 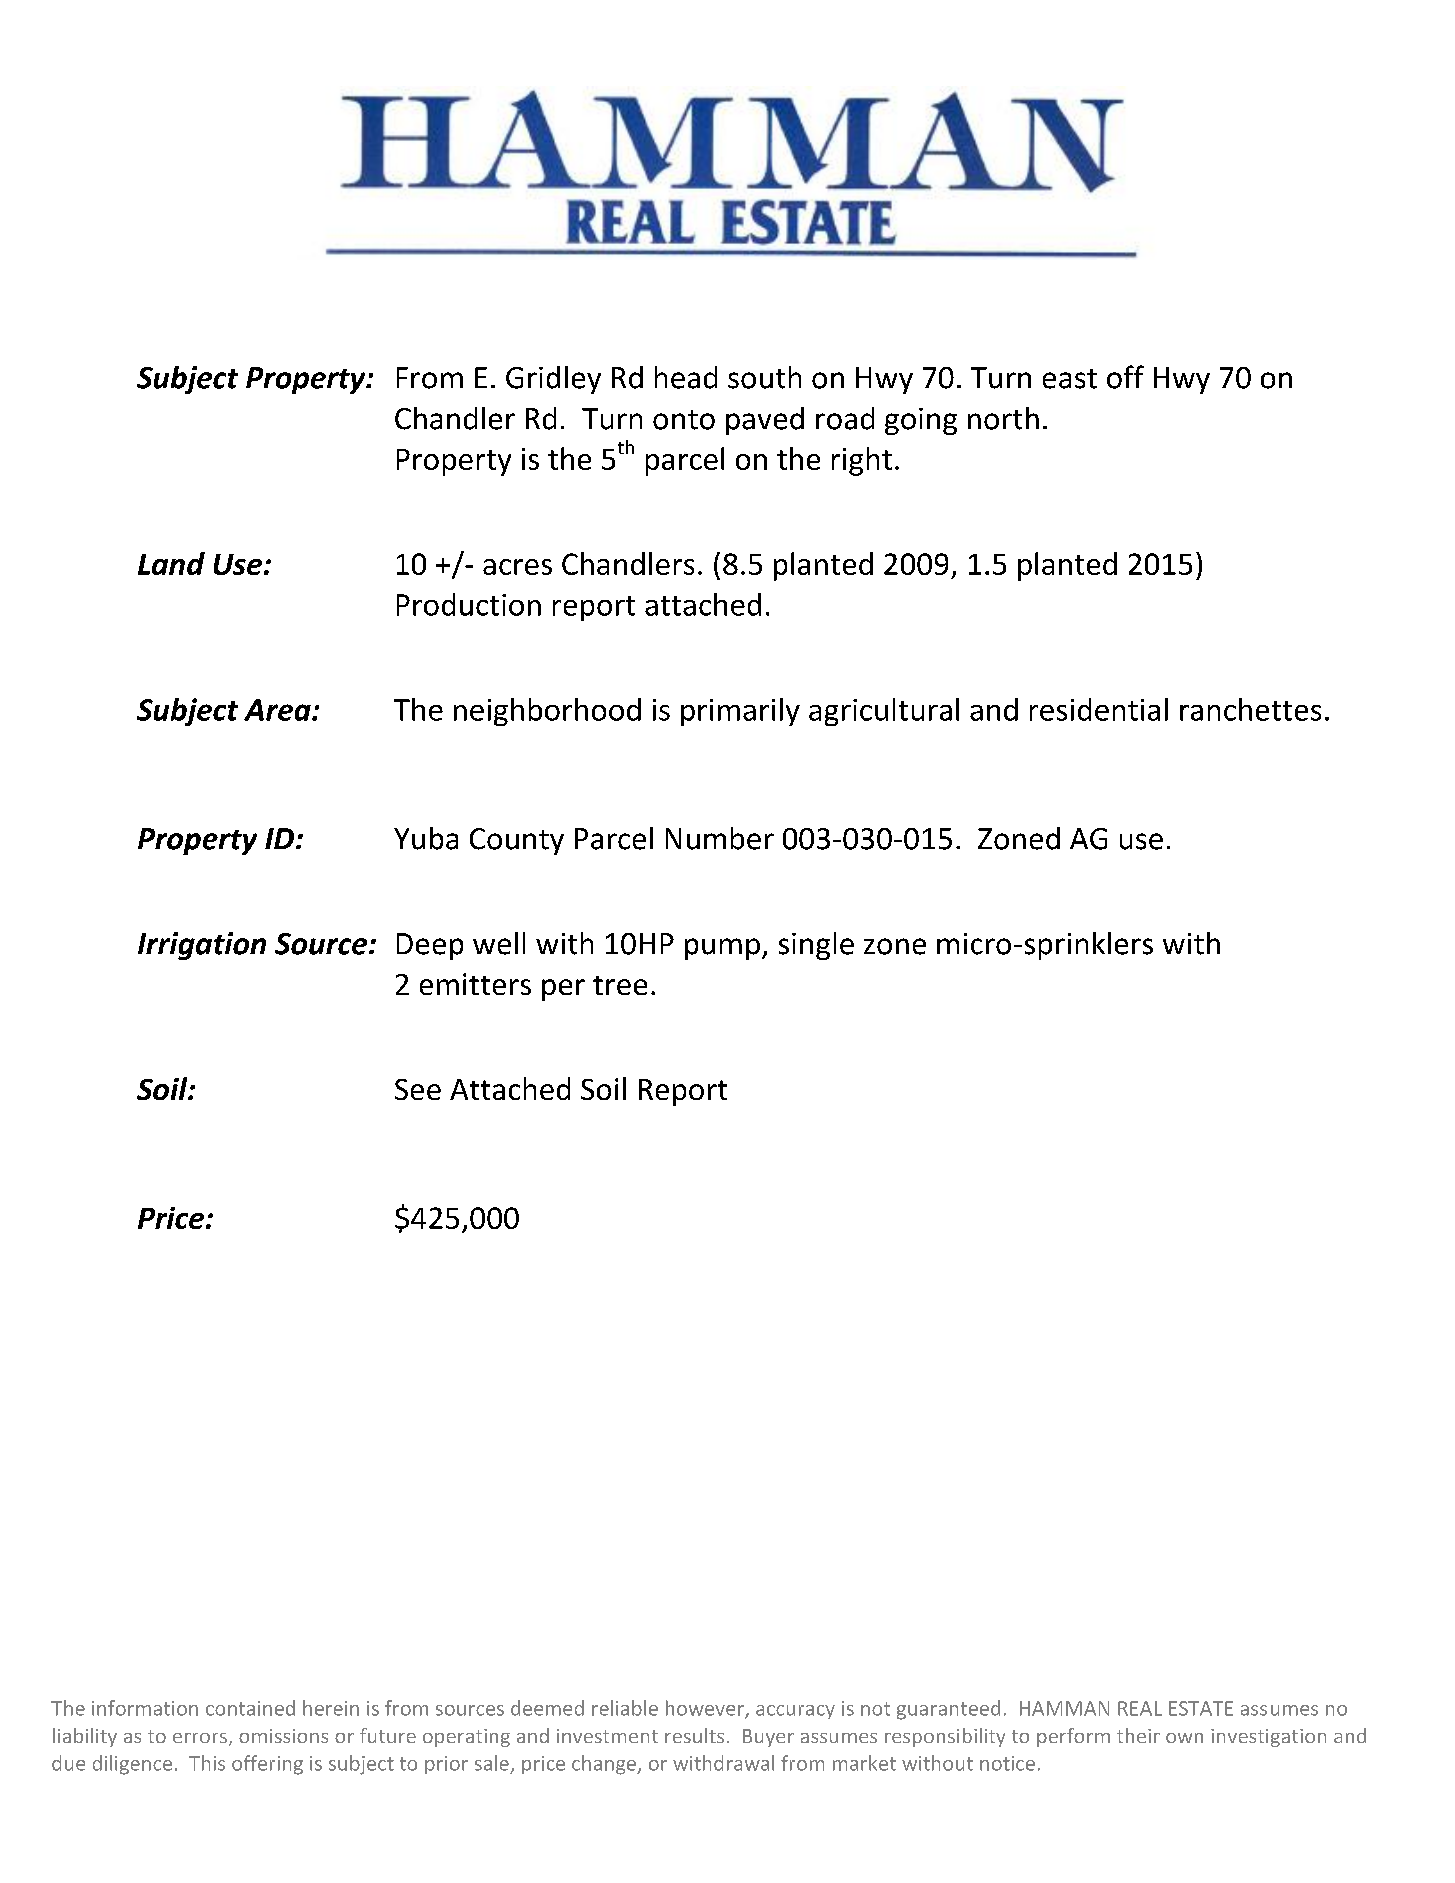 What do you see at coordinates (620, 985) in the screenshot?
I see `tree` at bounding box center [620, 985].
